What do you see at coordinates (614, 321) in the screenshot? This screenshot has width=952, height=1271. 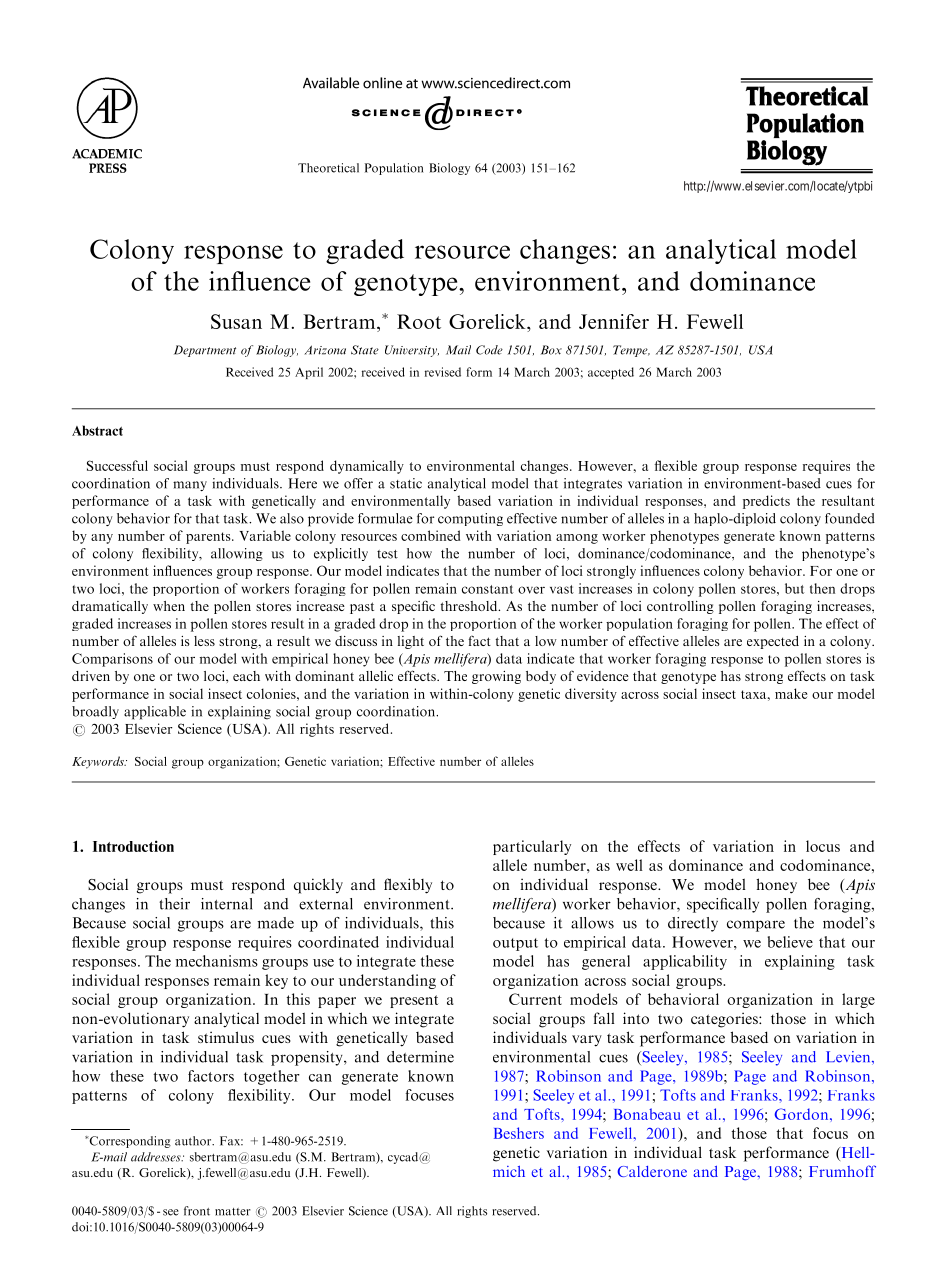 I see `Jennifer` at bounding box center [614, 321].
